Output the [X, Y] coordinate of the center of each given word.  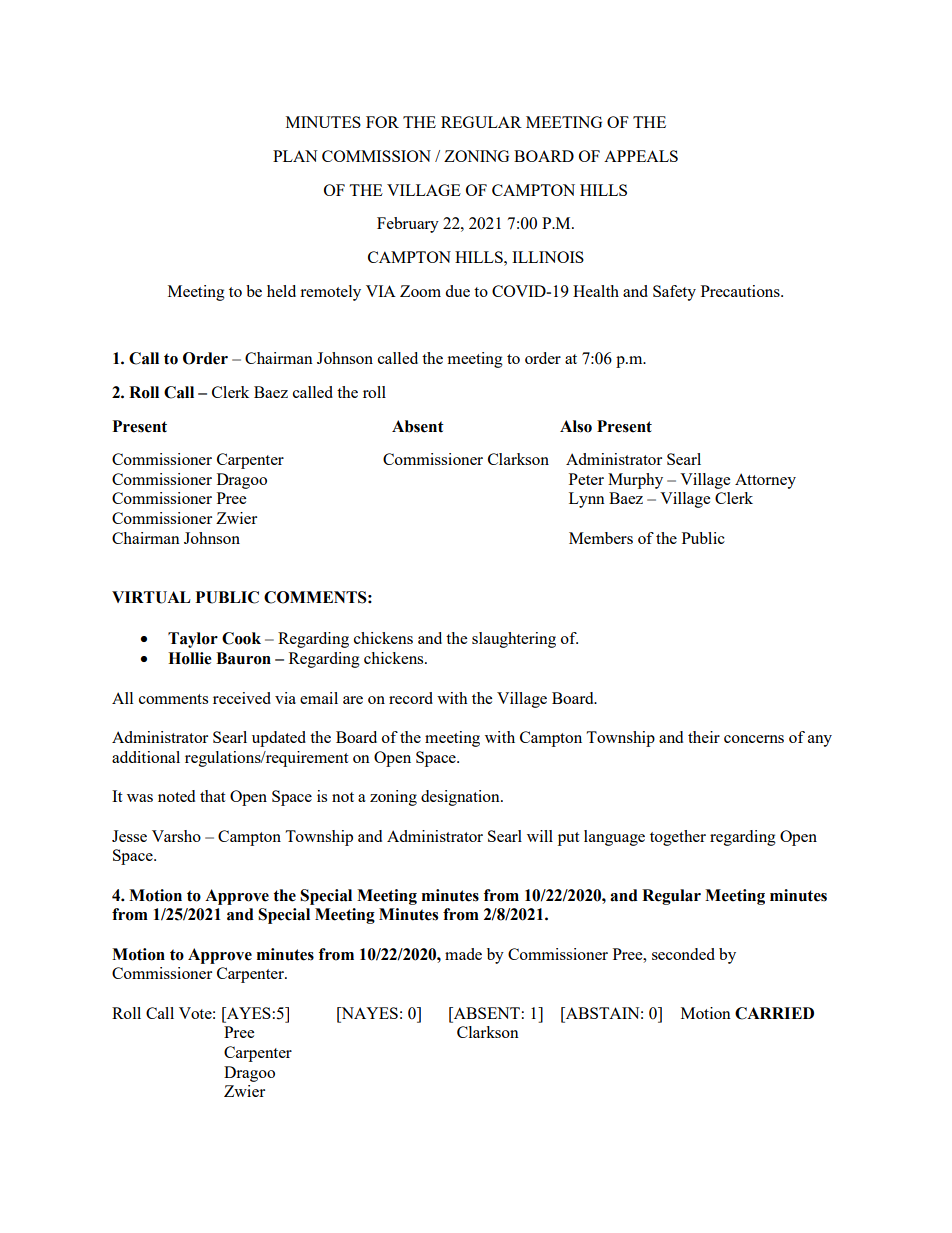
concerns [754, 739]
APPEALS [641, 156]
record [411, 698]
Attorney [765, 481]
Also [576, 426]
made [463, 954]
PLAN [295, 156]
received [242, 698]
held [281, 291]
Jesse [129, 836]
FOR [382, 122]
